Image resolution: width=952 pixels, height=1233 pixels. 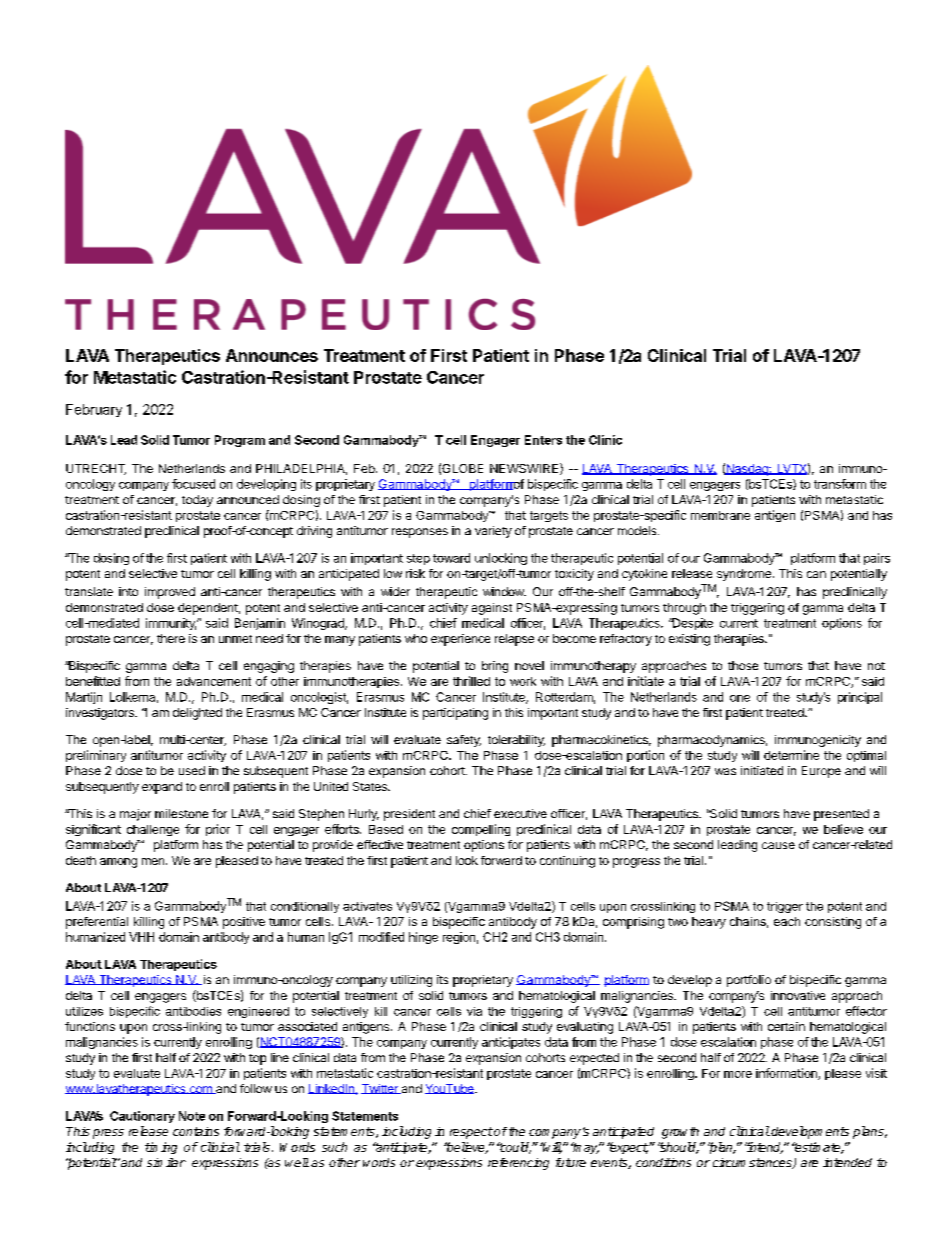 What do you see at coordinates (94, 410) in the screenshot?
I see `February` at bounding box center [94, 410].
